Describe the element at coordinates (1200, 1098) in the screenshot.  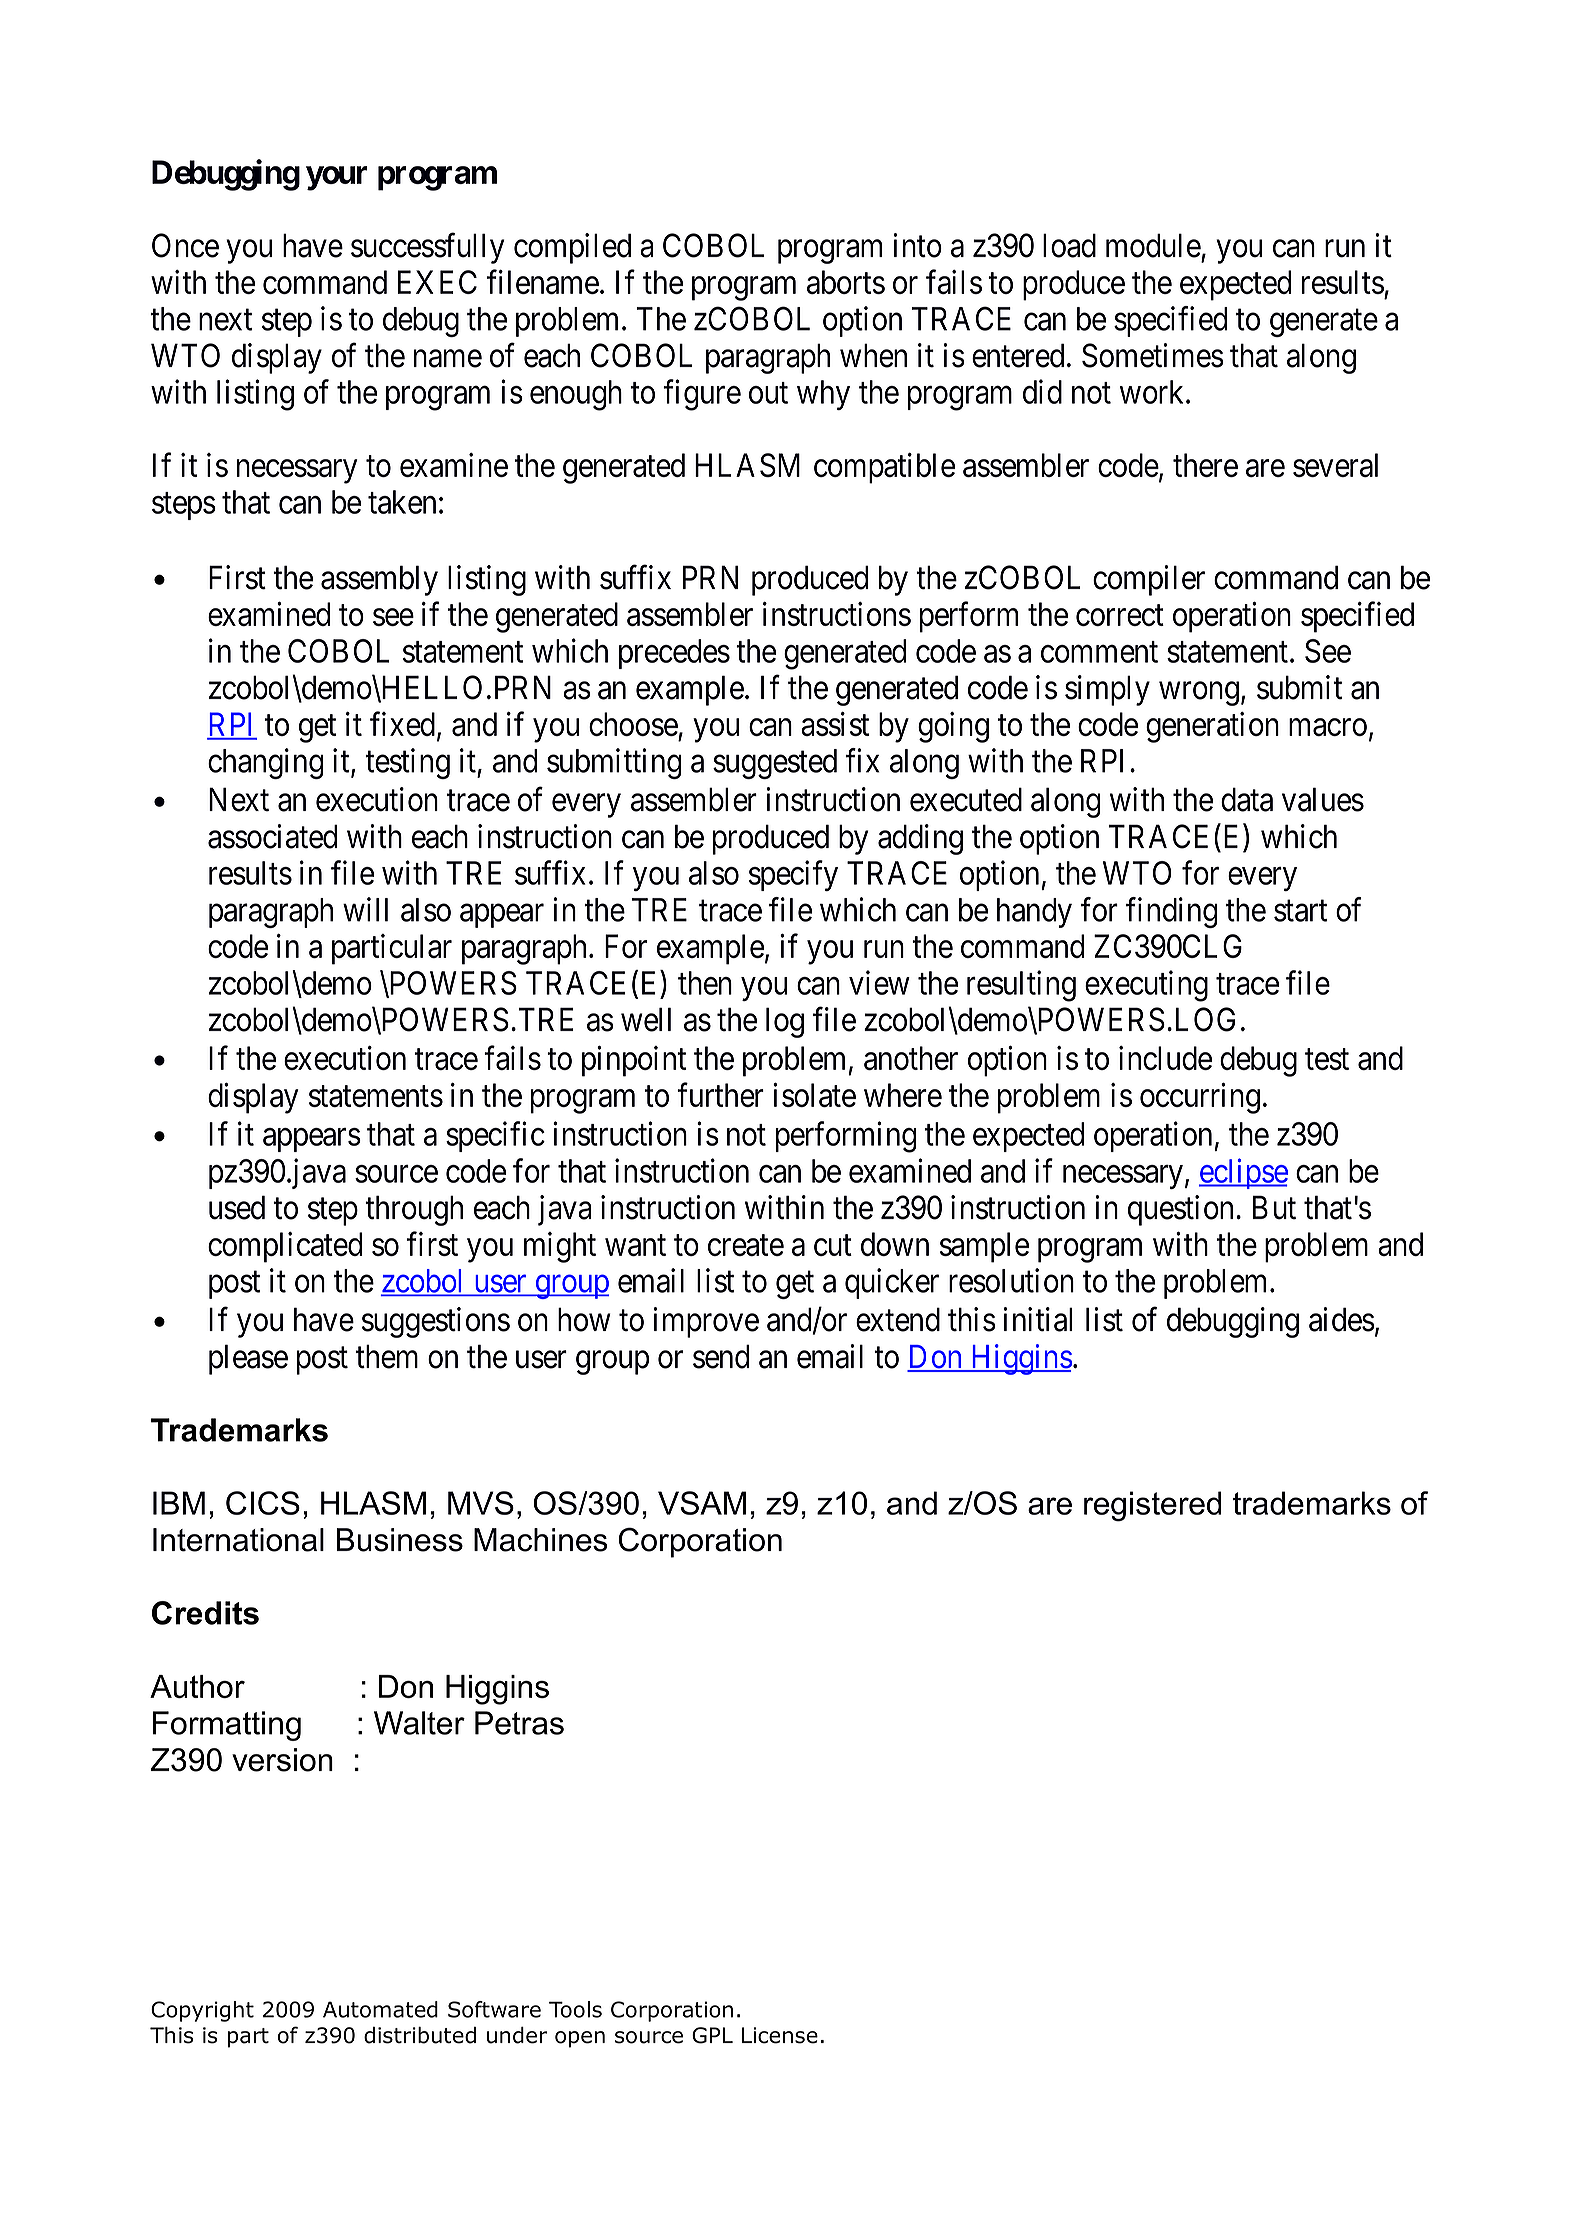
I see `occurring` at that location.
